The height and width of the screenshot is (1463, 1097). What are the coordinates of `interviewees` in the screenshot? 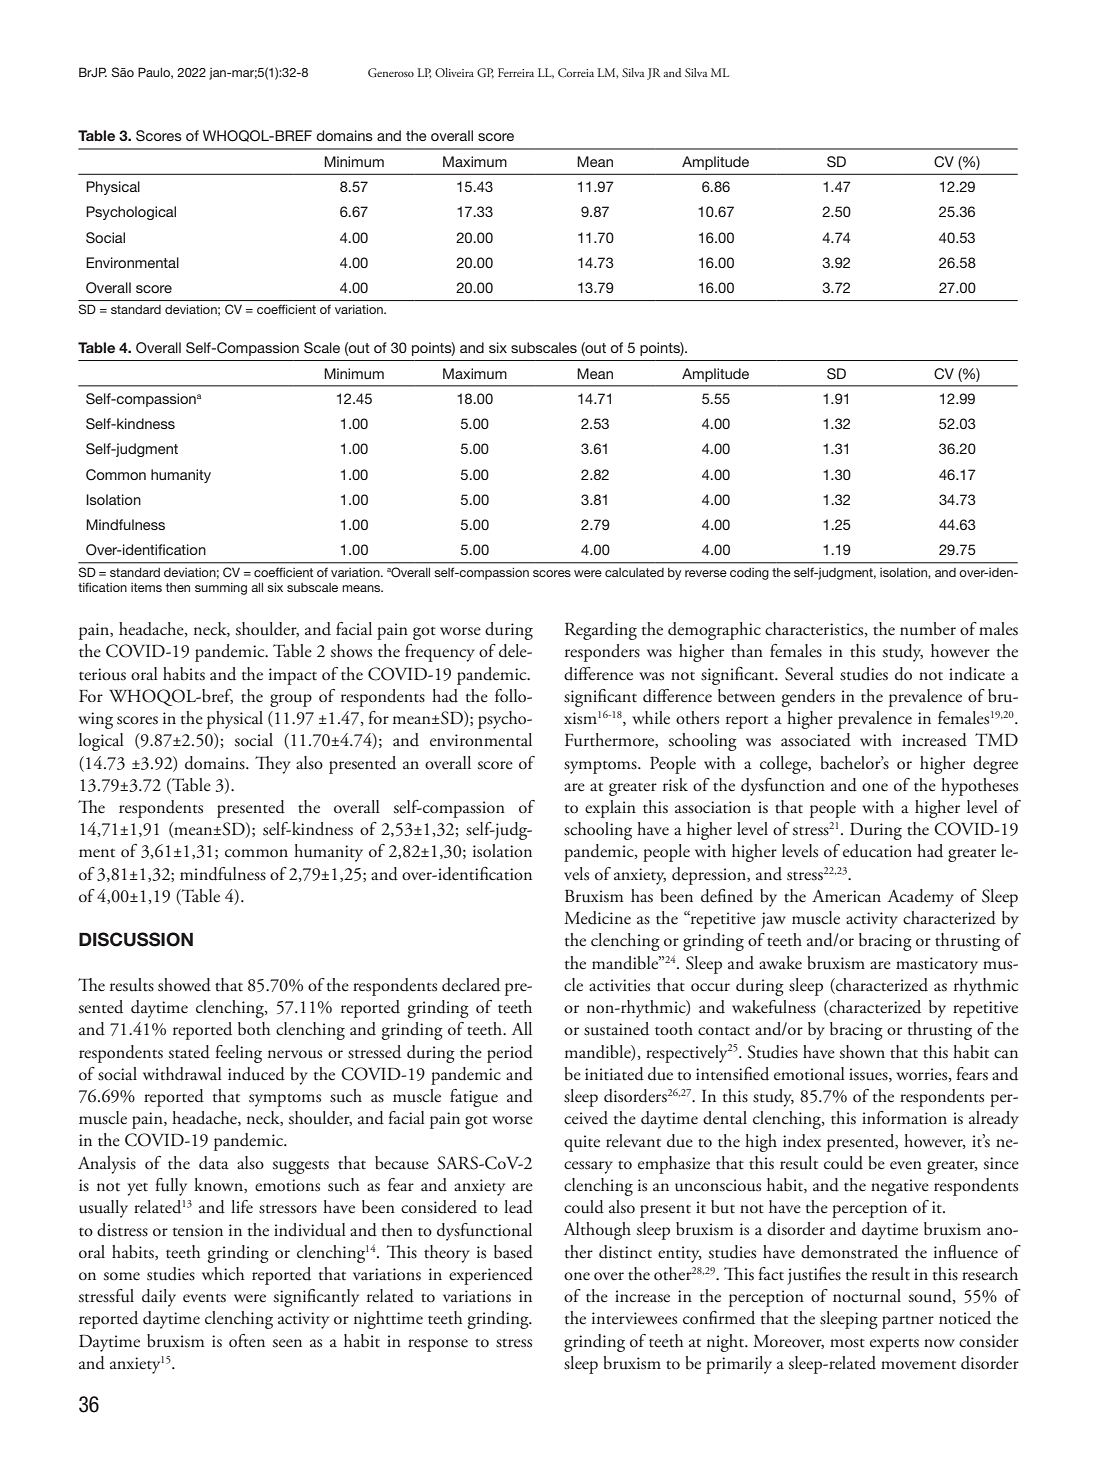 It's located at (634, 1318).
